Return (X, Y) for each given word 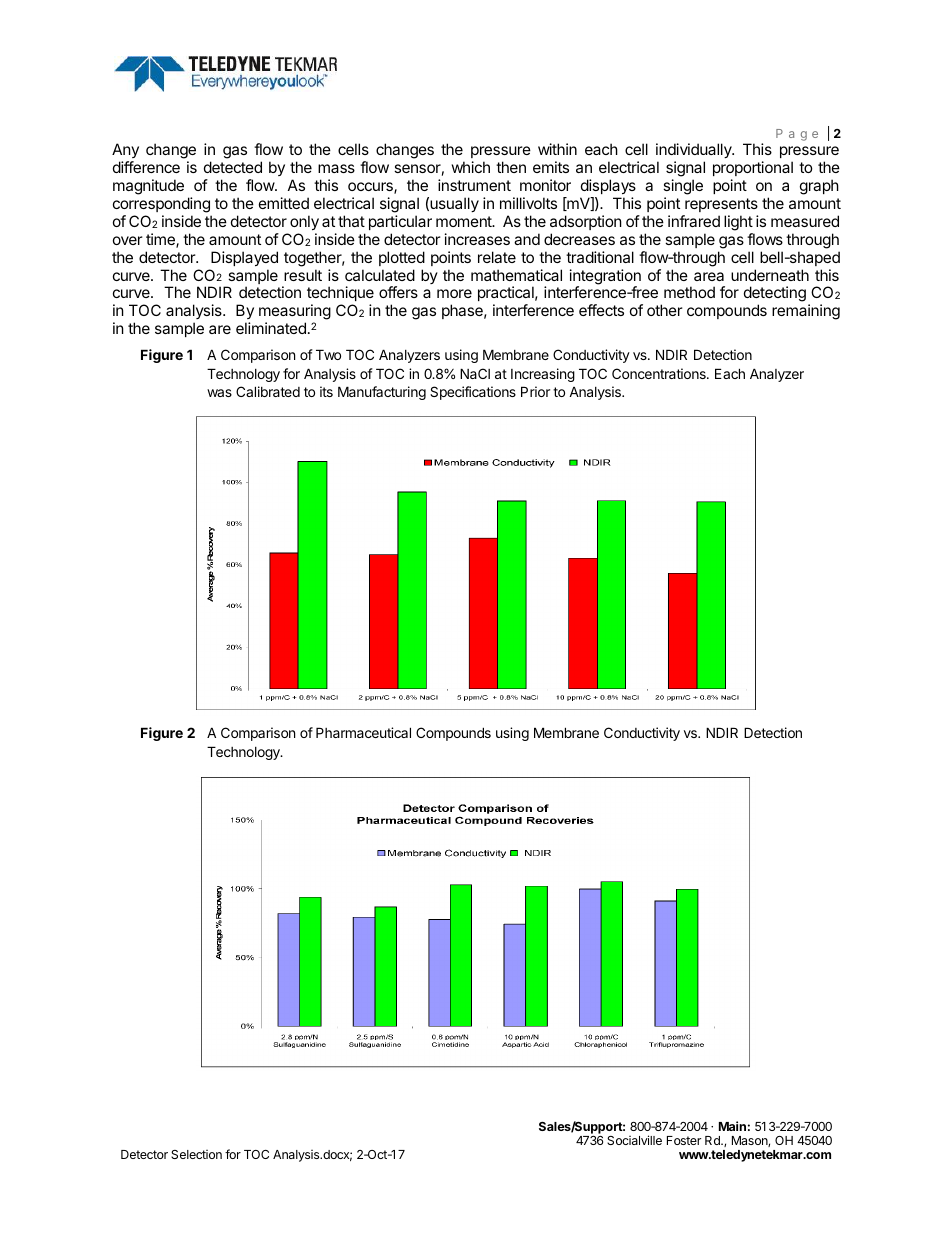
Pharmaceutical (363, 732)
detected (233, 167)
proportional (753, 168)
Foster (684, 1140)
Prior (535, 391)
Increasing (543, 375)
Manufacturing (382, 393)
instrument (474, 185)
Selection (196, 1154)
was (219, 393)
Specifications (473, 393)
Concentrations (660, 373)
